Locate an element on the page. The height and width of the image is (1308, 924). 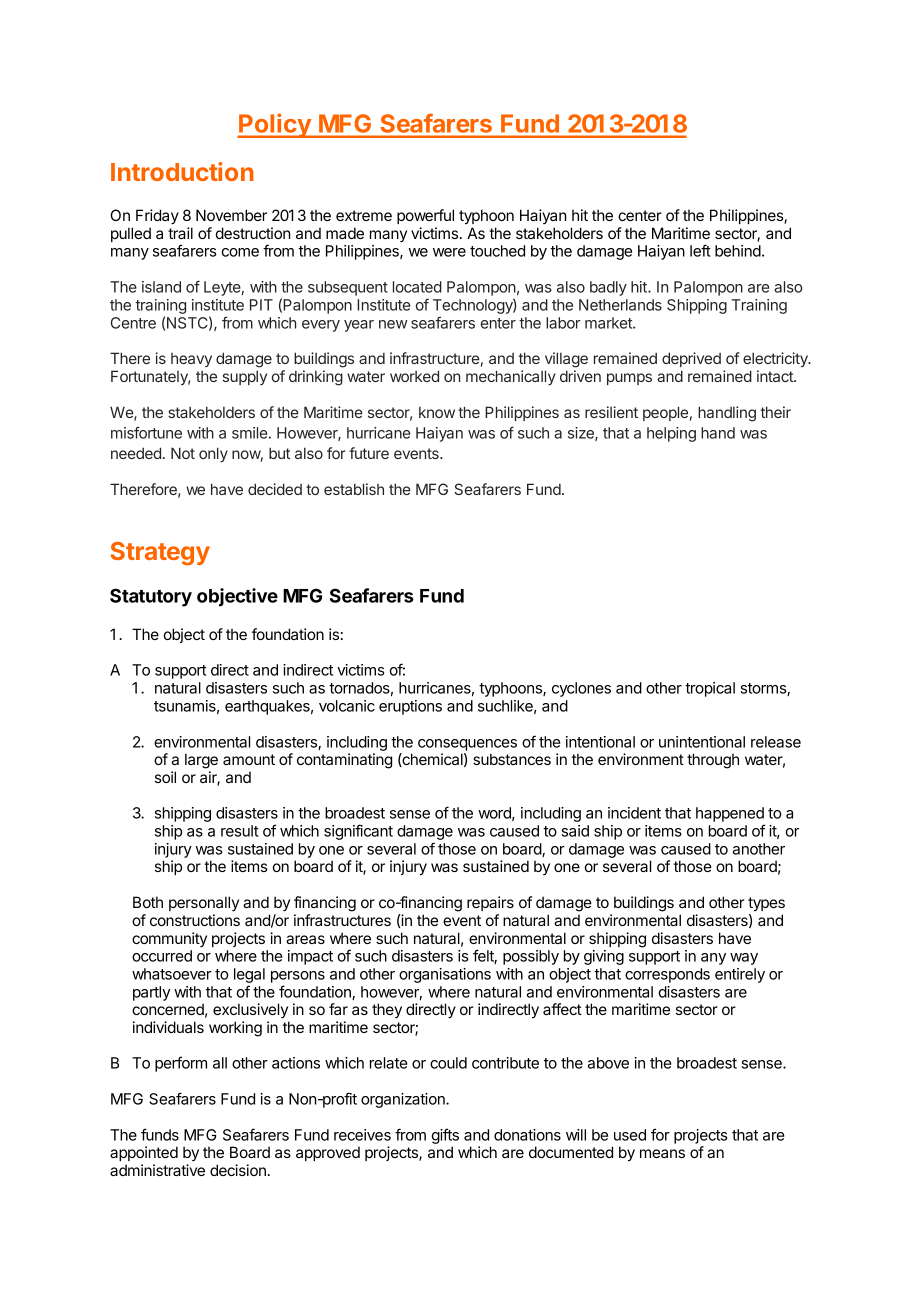
powerful is located at coordinates (425, 216).
